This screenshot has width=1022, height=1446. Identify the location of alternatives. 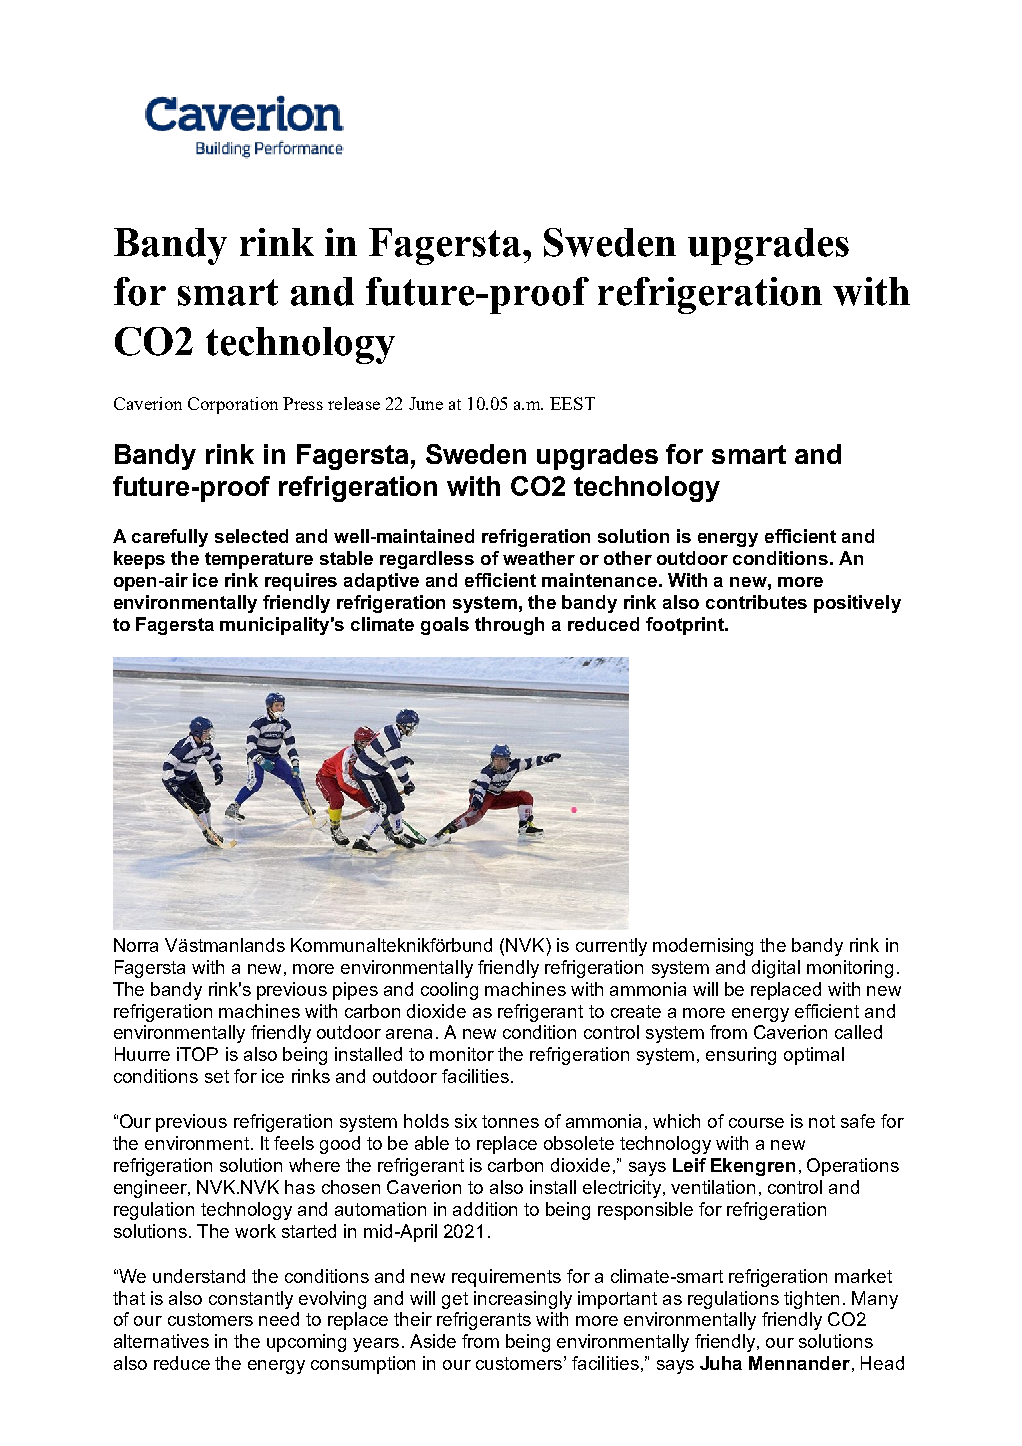
(161, 1341).
